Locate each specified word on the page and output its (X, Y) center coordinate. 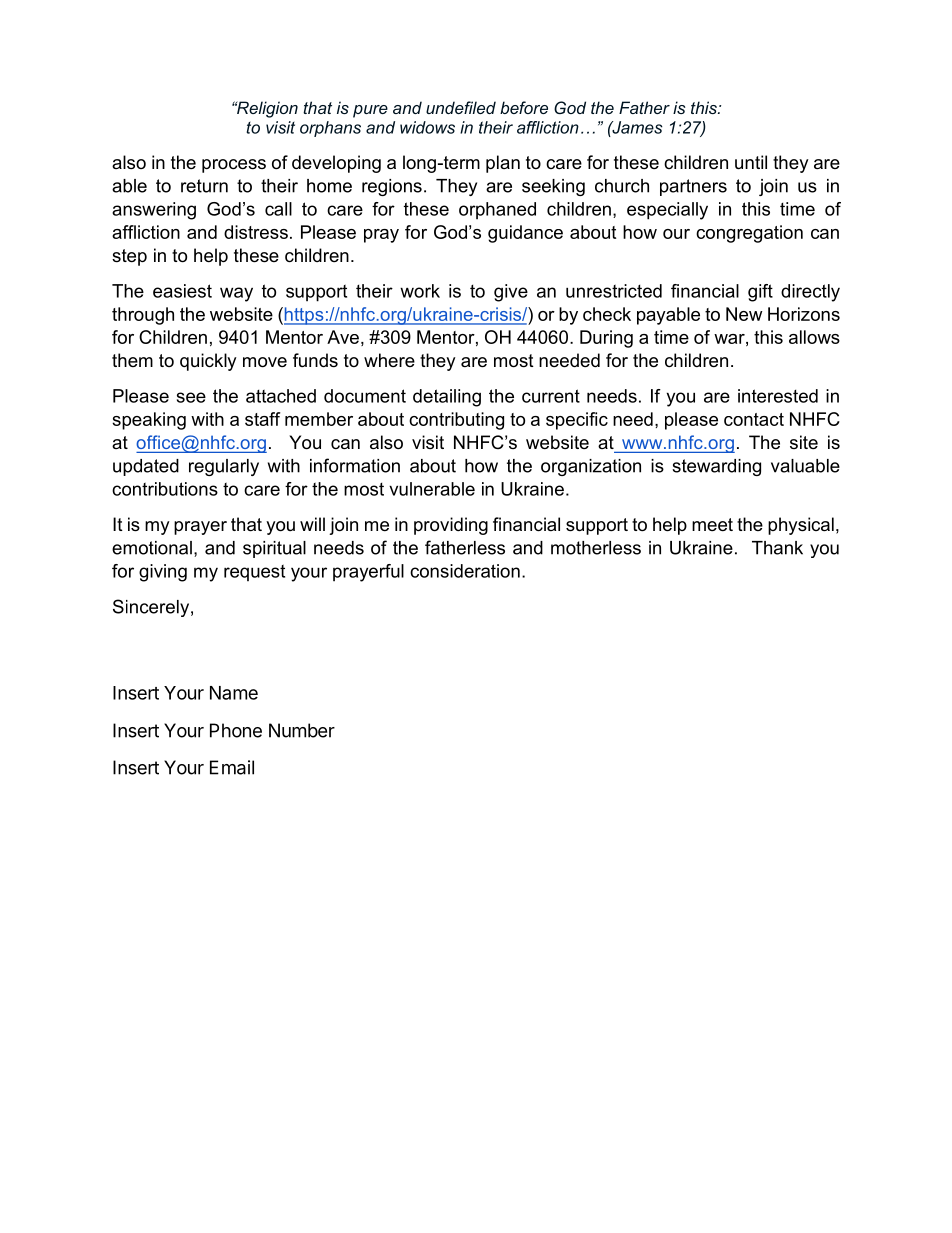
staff (262, 419)
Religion (266, 109)
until (751, 162)
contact (754, 419)
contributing (456, 421)
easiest (182, 291)
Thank (777, 548)
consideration (465, 571)
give (511, 293)
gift (760, 293)
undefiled (461, 107)
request (254, 573)
